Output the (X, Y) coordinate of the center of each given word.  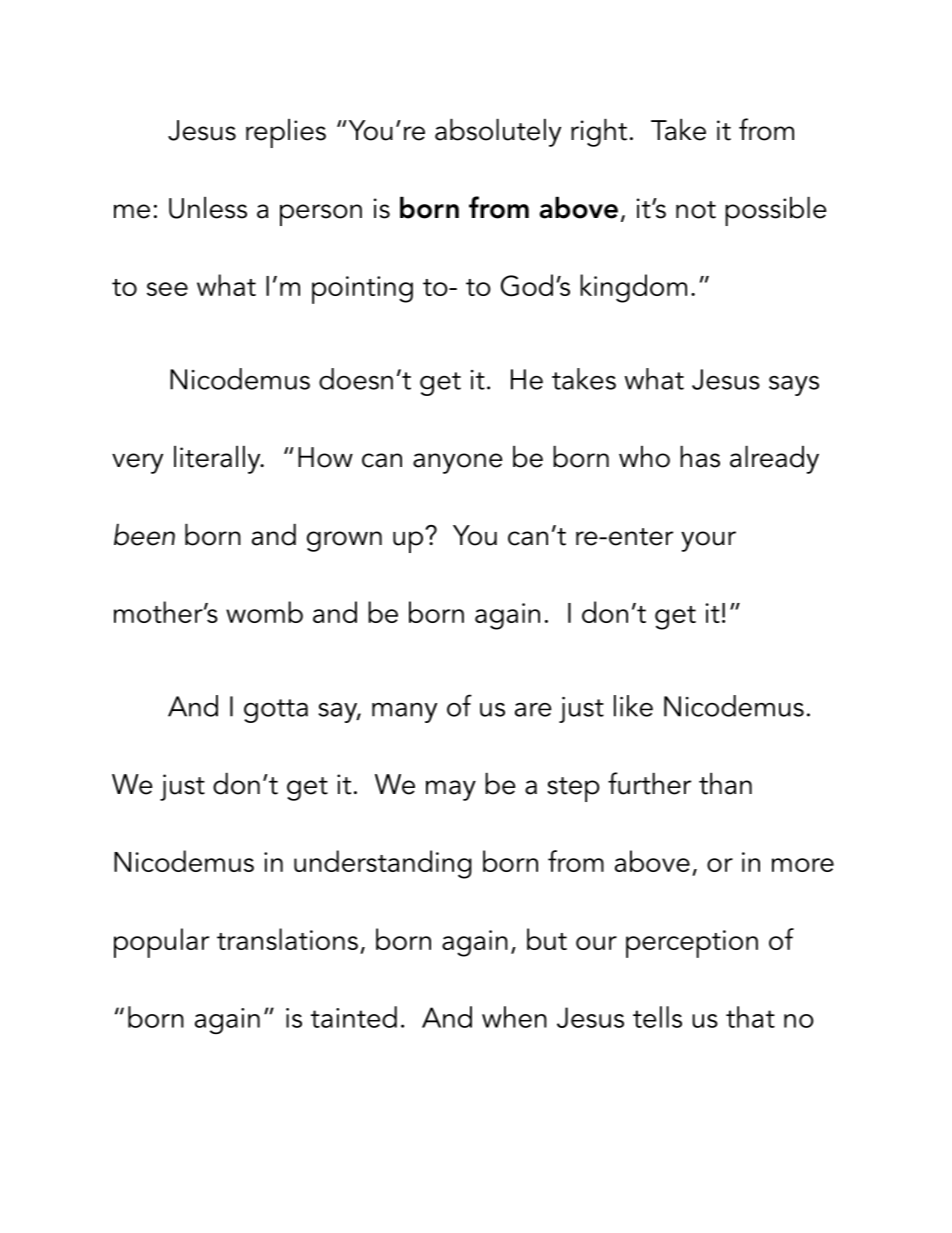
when (514, 1017)
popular (161, 943)
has (700, 457)
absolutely (498, 133)
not (696, 210)
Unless (208, 208)
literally (218, 460)
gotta (276, 711)
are (533, 710)
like (633, 706)
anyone (458, 463)
